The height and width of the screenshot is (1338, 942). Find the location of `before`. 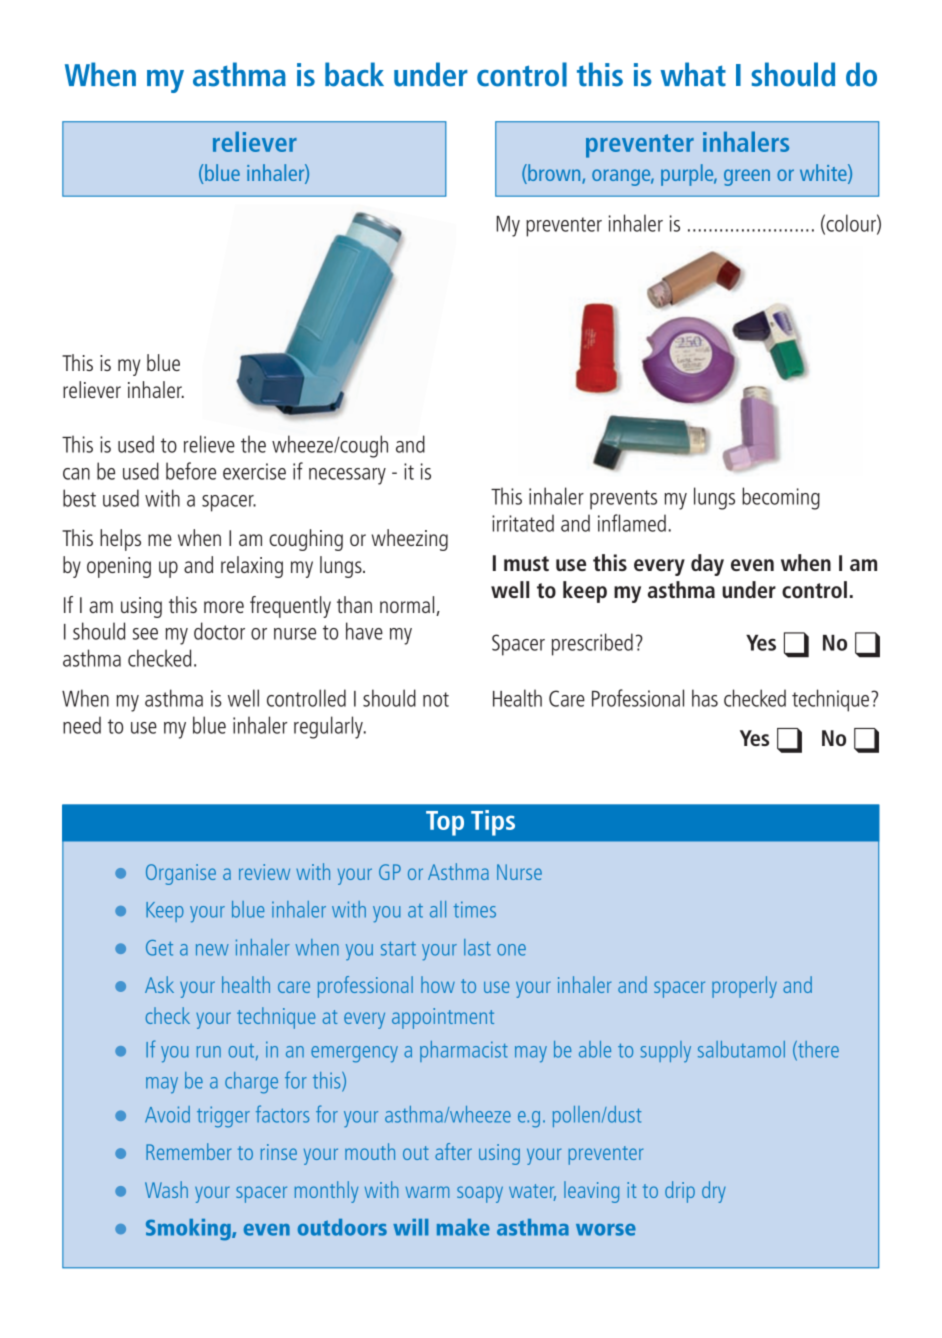

before is located at coordinates (191, 471).
